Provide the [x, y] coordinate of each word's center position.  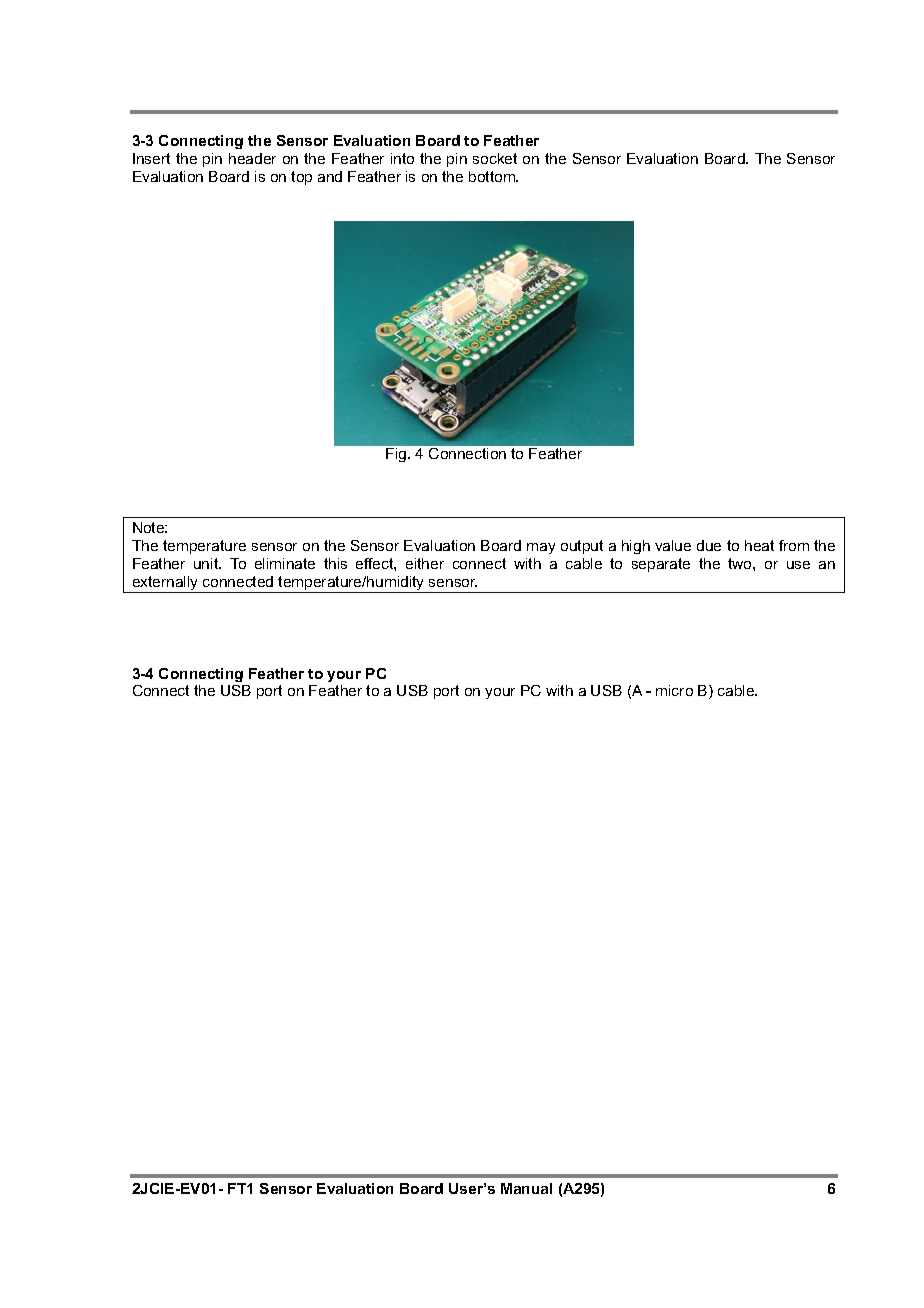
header [252, 158]
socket [495, 158]
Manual [526, 1188]
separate [661, 565]
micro [674, 690]
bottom [493, 176]
